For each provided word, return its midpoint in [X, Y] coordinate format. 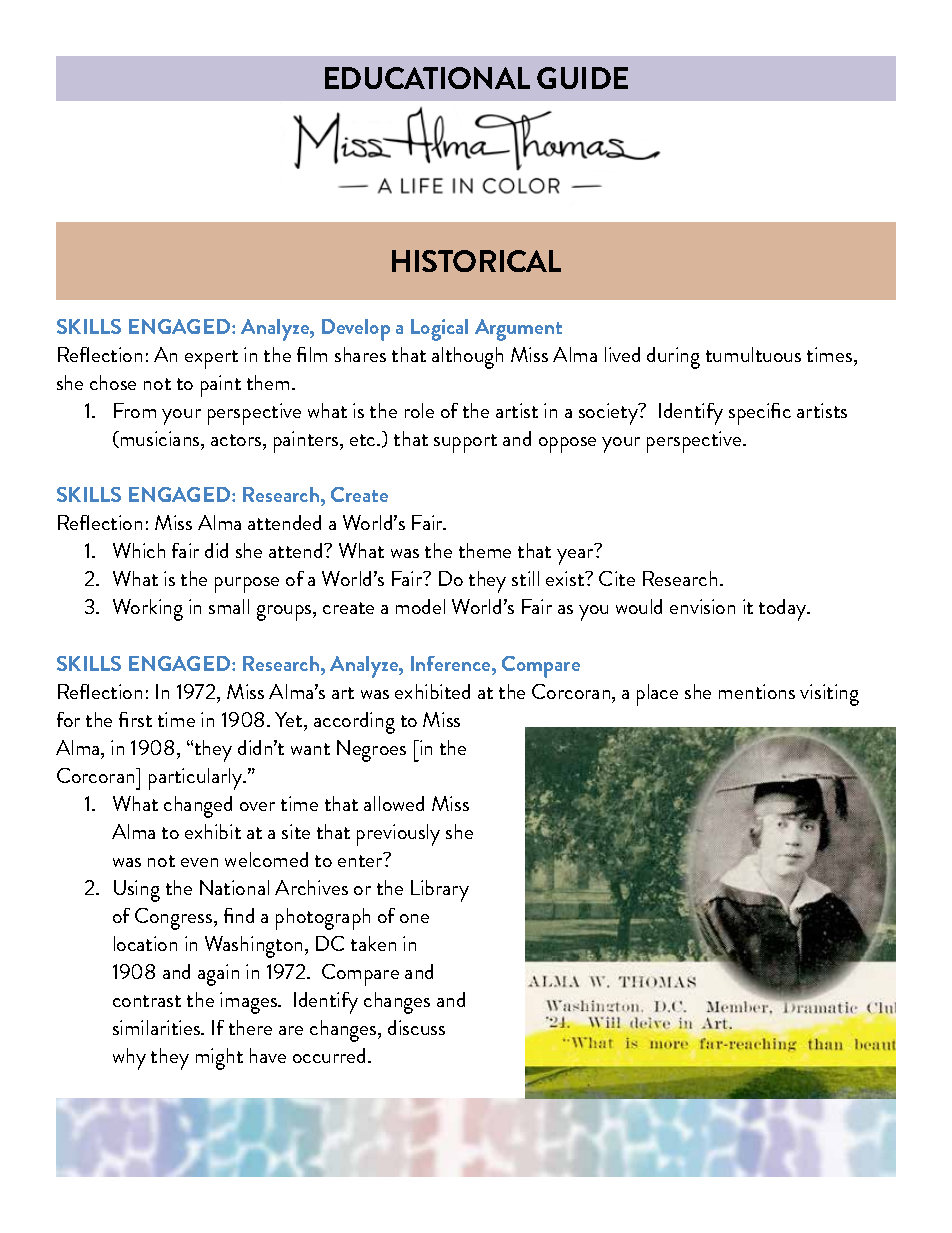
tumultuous [753, 354]
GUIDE [582, 78]
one [414, 918]
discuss [416, 1027]
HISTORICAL [476, 261]
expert [211, 359]
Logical [439, 330]
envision [702, 606]
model [420, 606]
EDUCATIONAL [427, 78]
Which [139, 550]
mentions [757, 691]
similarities [158, 1027]
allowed [394, 803]
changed [198, 807]
